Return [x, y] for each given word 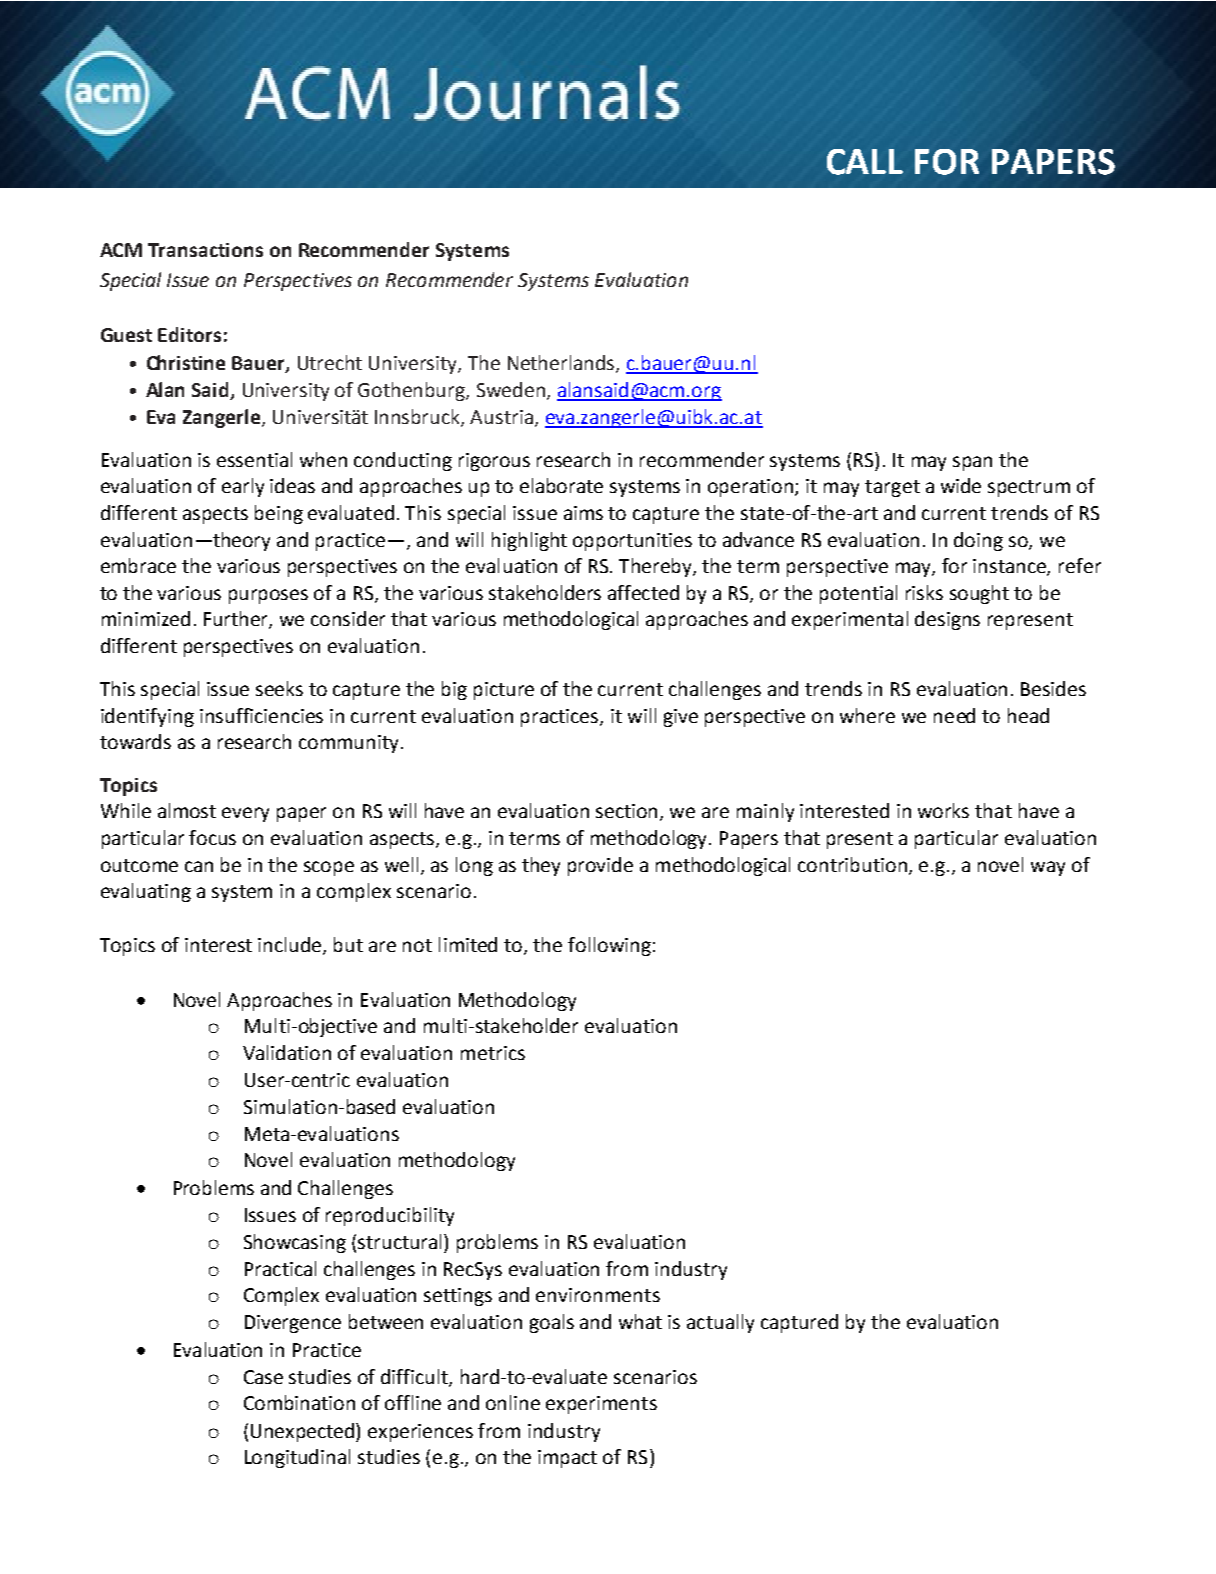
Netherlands [562, 363]
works [943, 810]
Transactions [205, 250]
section [628, 812]
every [245, 814]
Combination [299, 1402]
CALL [865, 162]
